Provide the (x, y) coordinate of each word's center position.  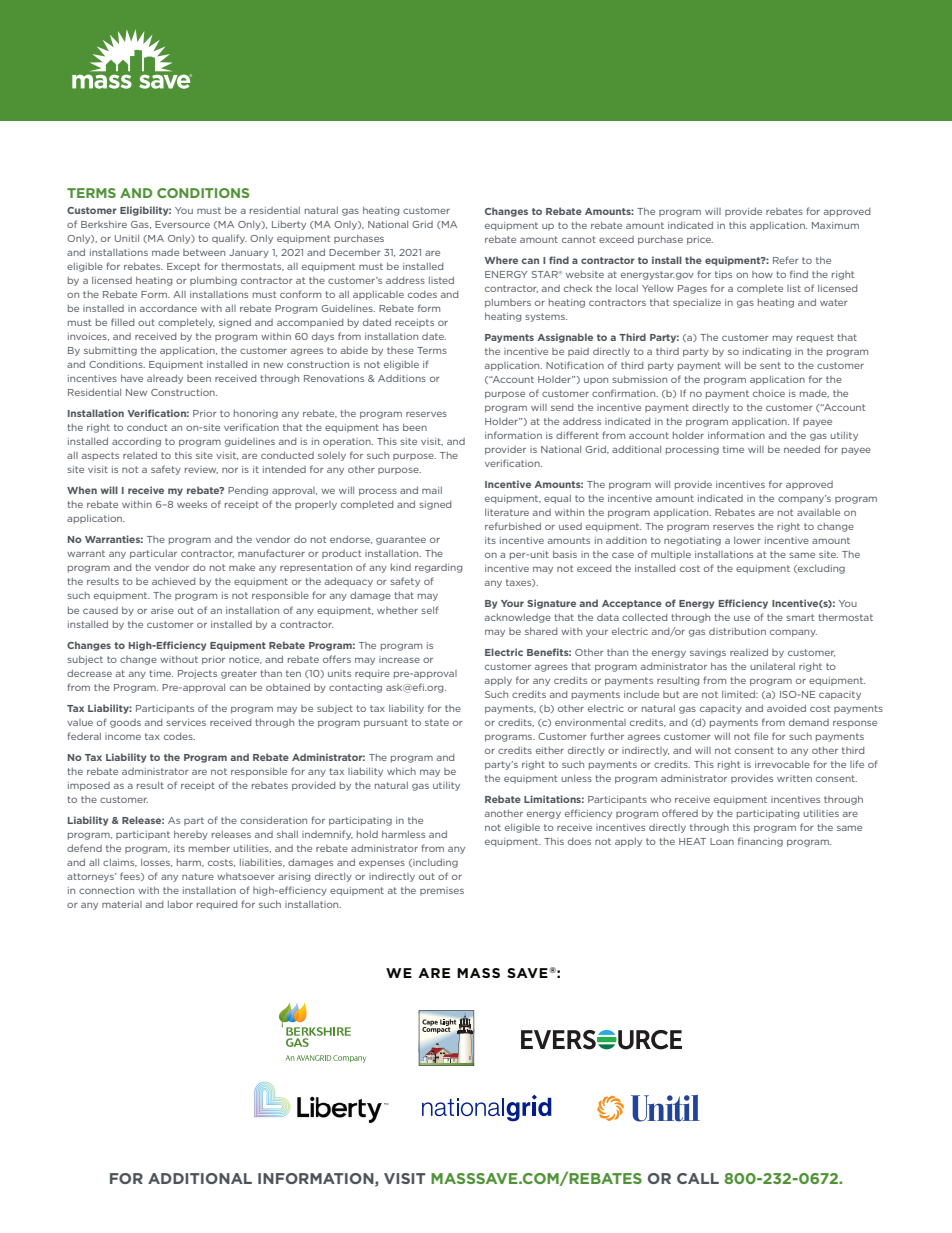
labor (180, 904)
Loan (722, 841)
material (122, 904)
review (201, 470)
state (437, 722)
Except (183, 267)
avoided (786, 708)
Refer (786, 260)
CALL (698, 1178)
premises (442, 891)
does (579, 841)
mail (432, 490)
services (186, 722)
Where (501, 260)
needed (802, 449)
